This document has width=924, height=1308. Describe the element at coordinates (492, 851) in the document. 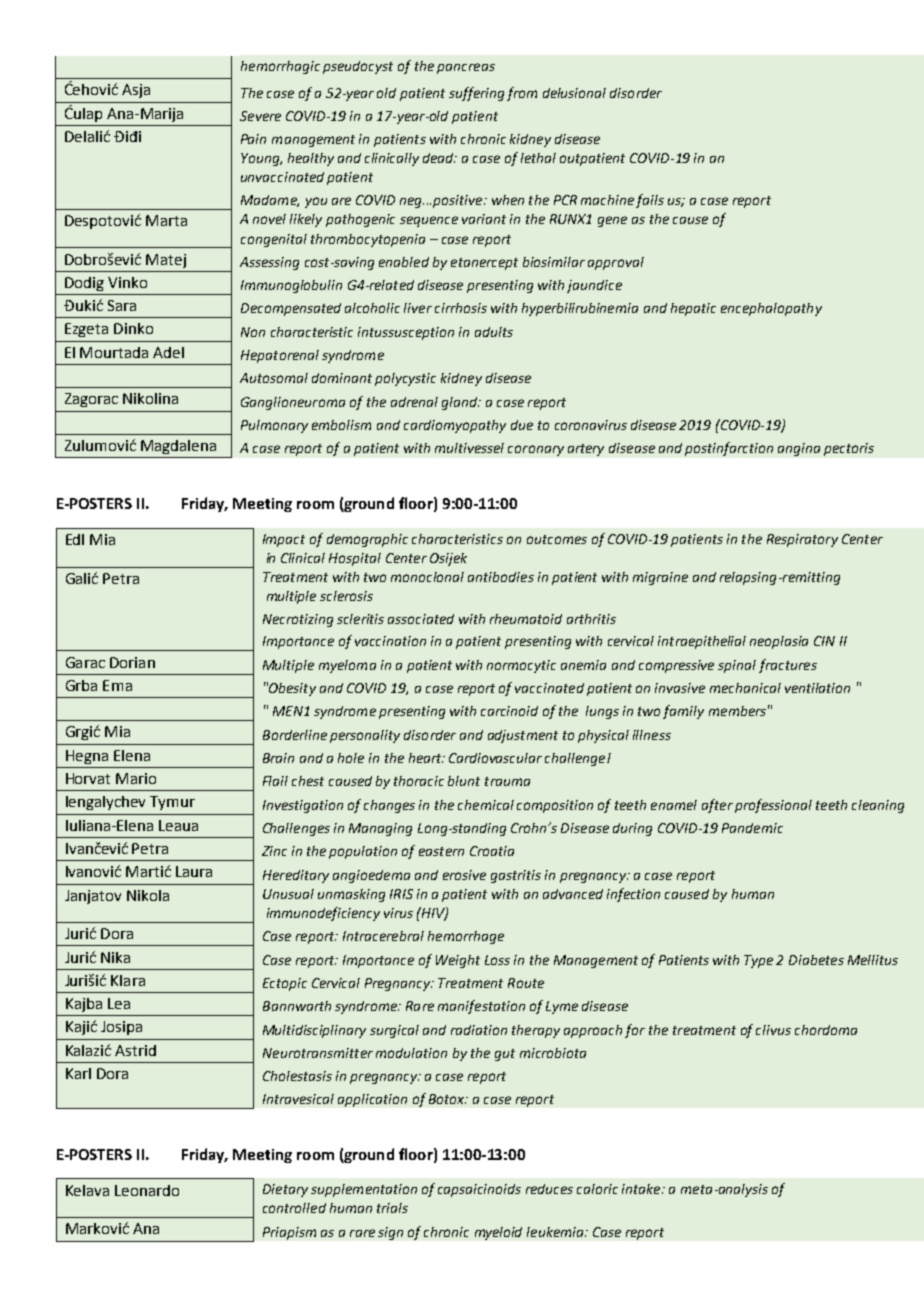

I see `Croatia` at that location.
